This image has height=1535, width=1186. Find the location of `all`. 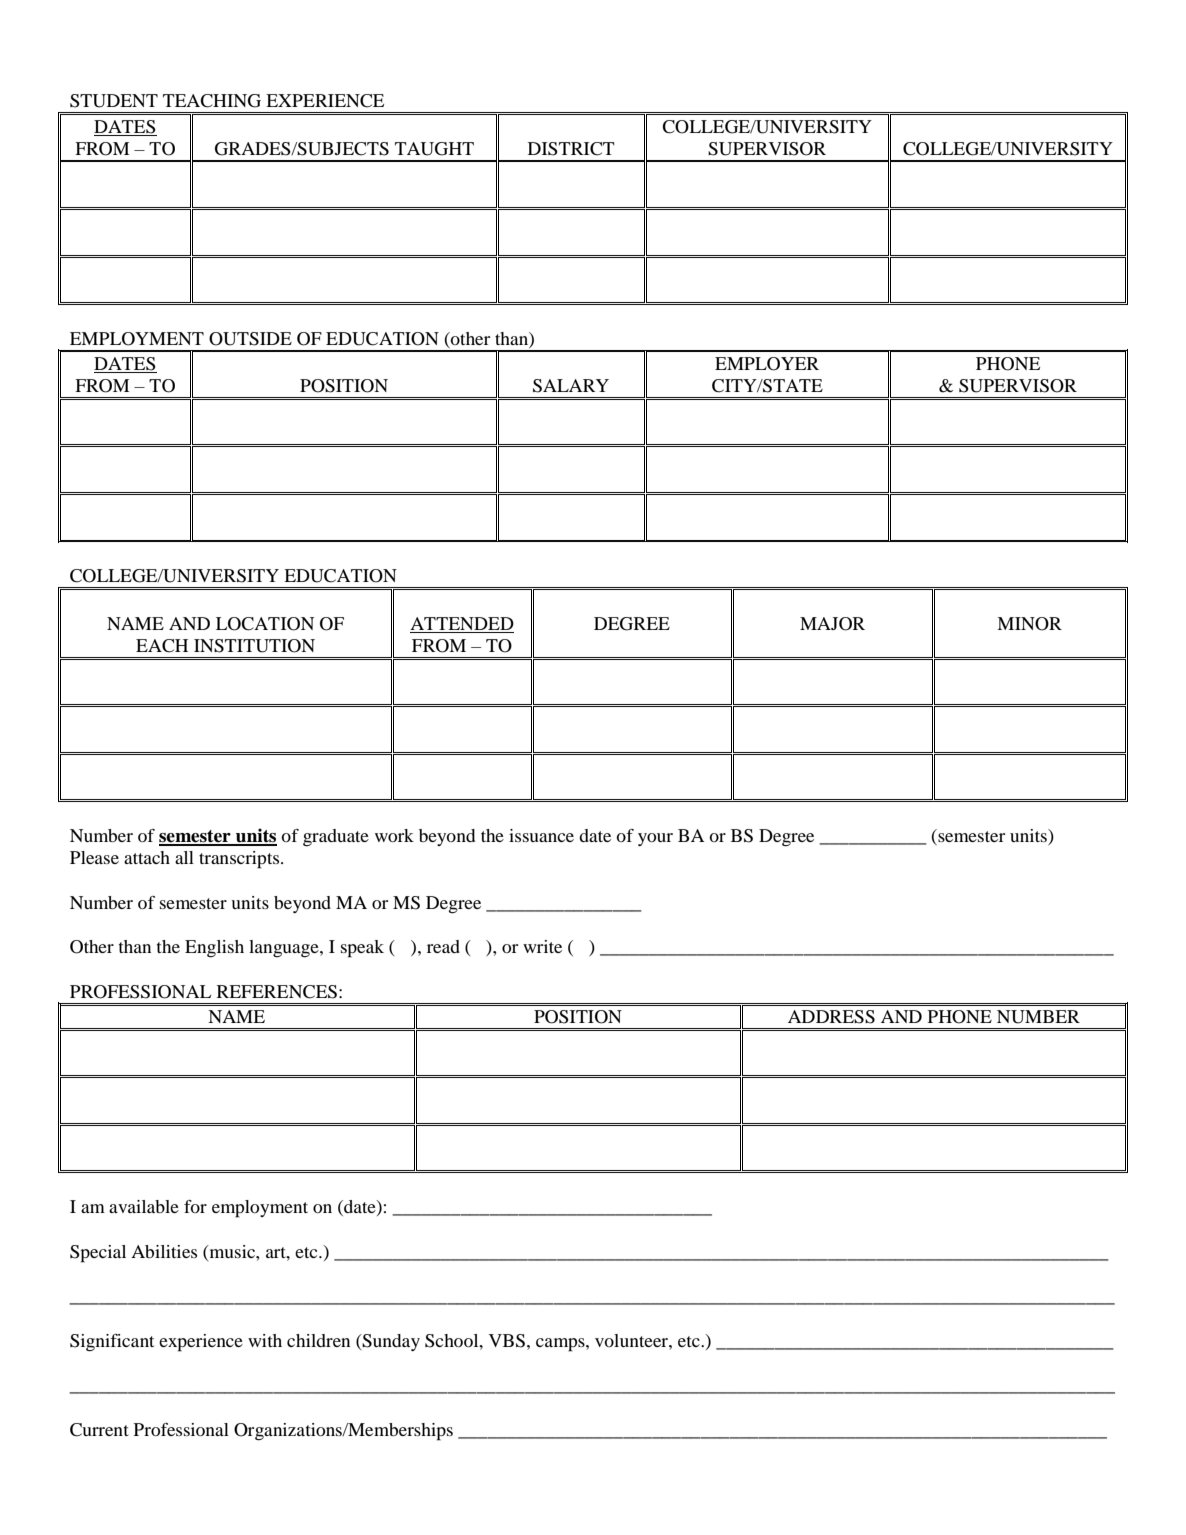

all is located at coordinates (184, 857).
